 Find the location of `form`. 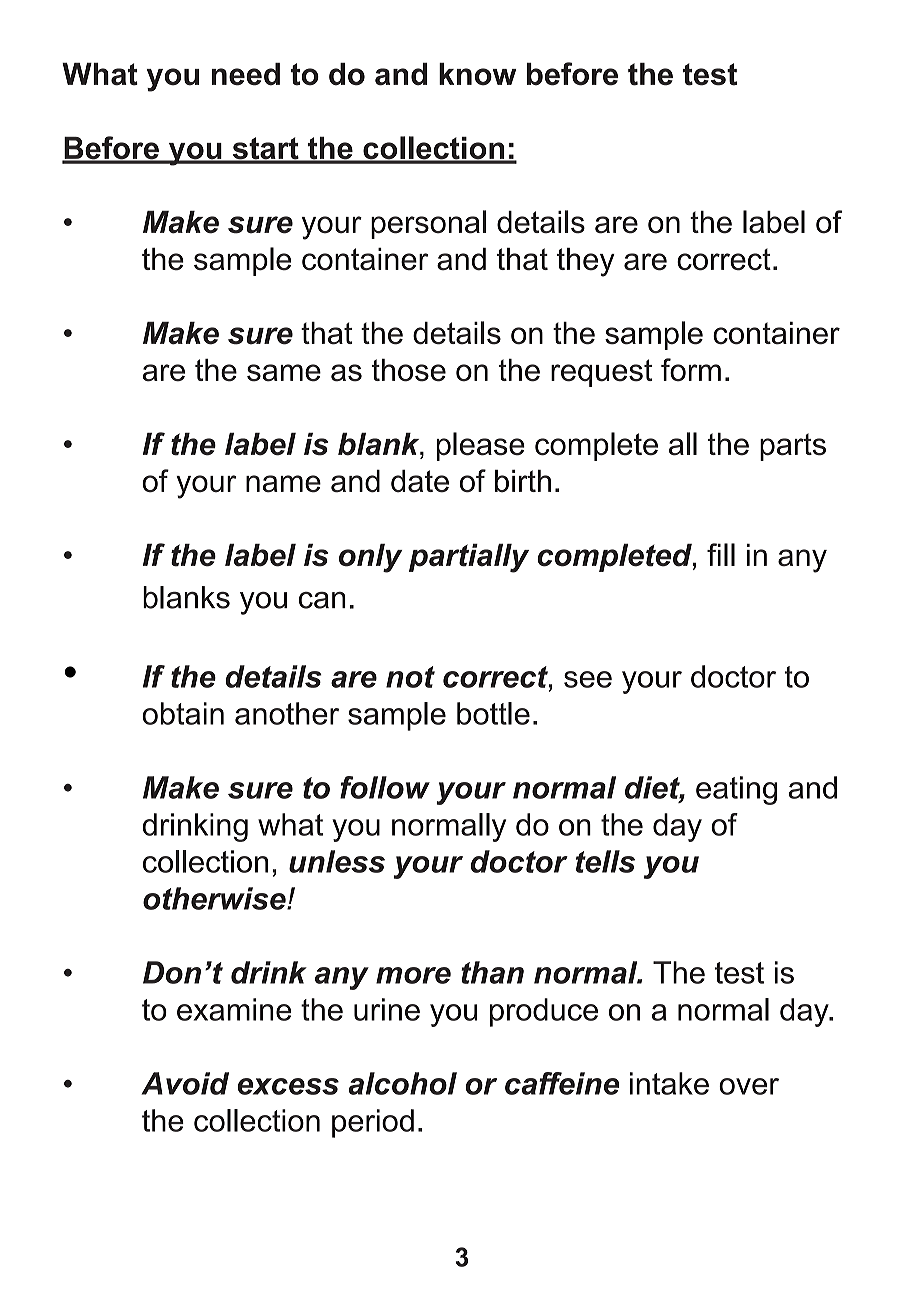

form is located at coordinates (691, 370).
